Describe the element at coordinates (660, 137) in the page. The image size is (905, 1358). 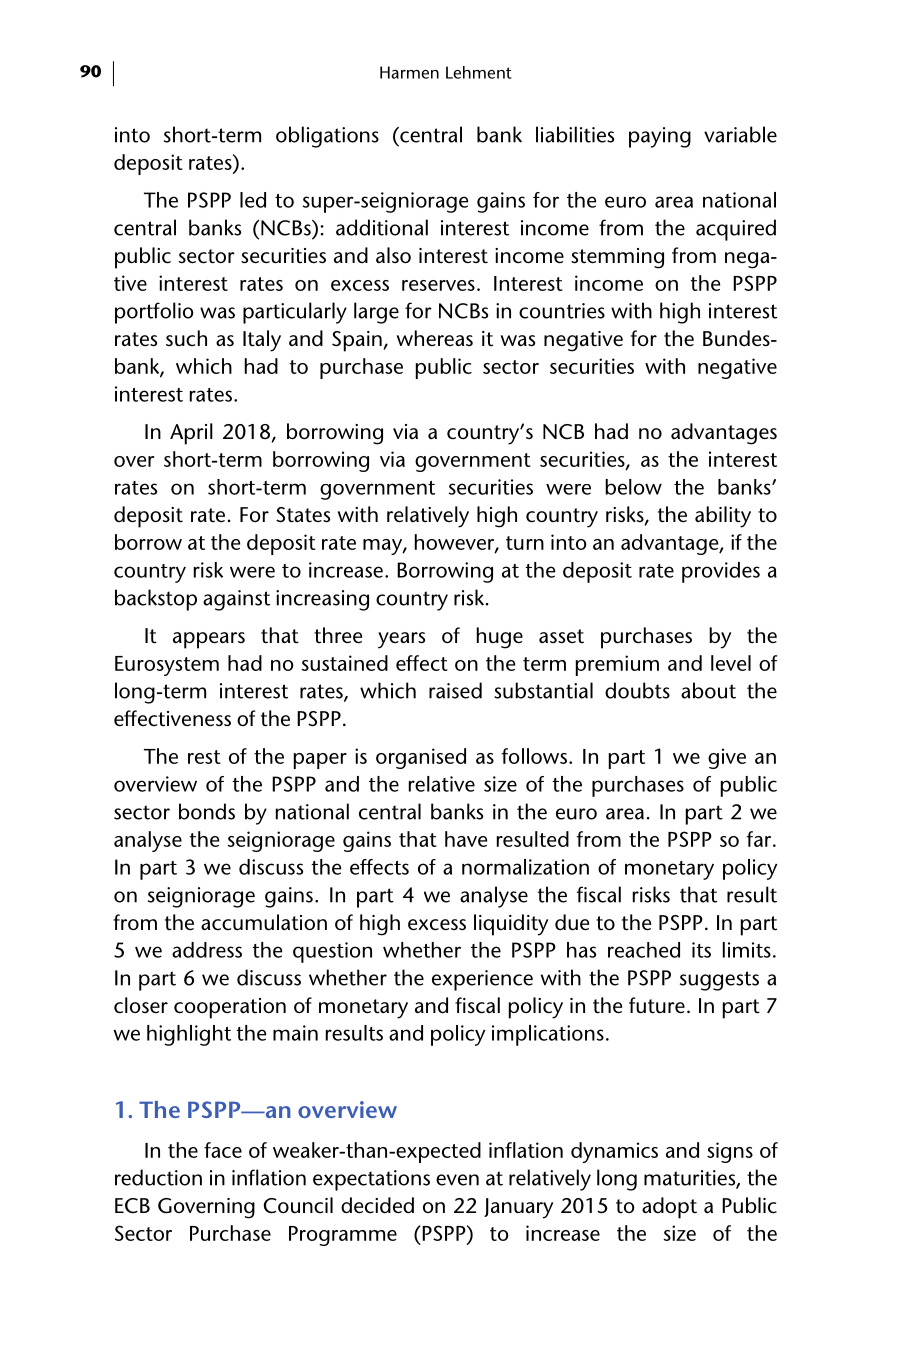
I see `paying` at that location.
